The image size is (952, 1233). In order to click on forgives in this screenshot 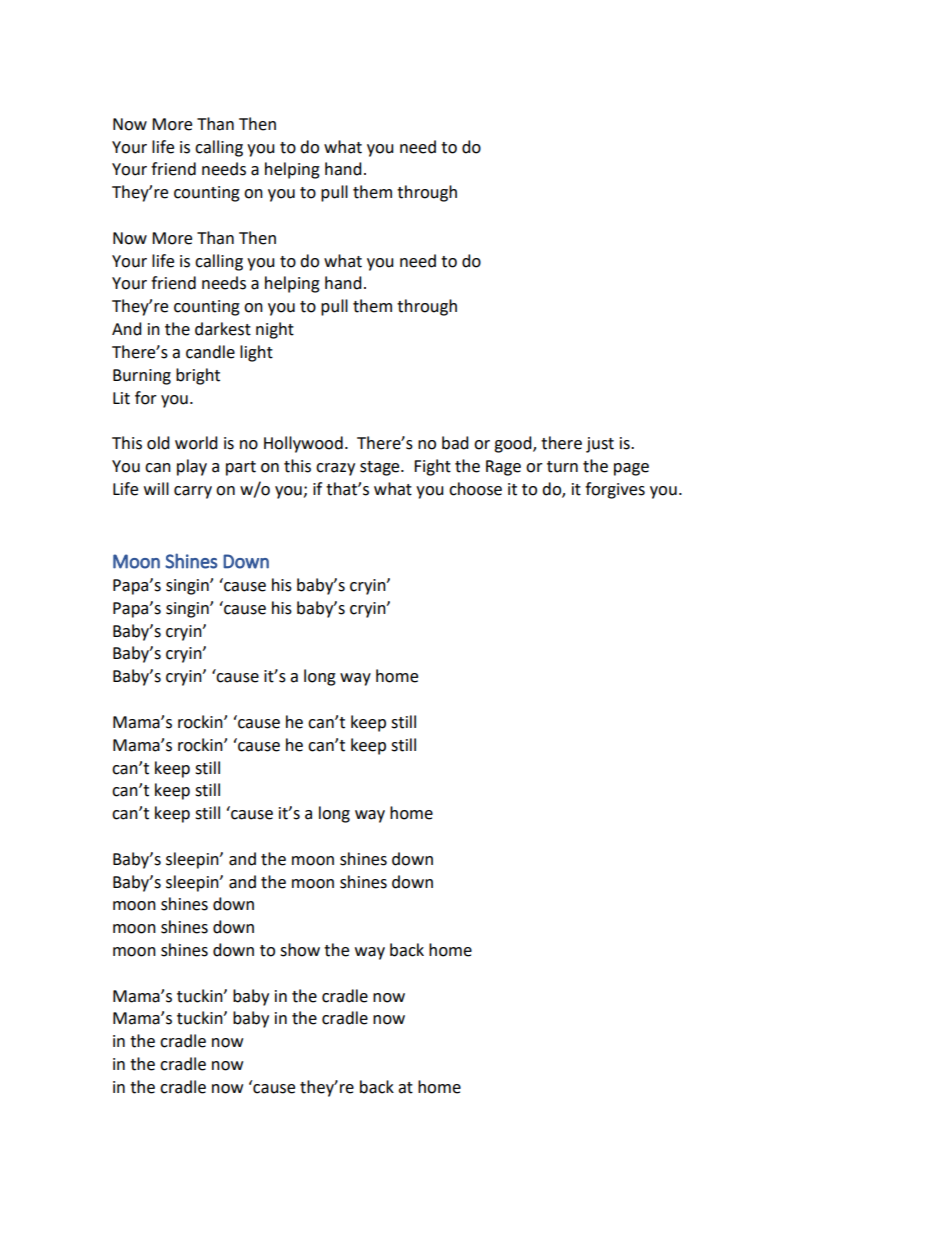, I will do `click(615, 490)`.
